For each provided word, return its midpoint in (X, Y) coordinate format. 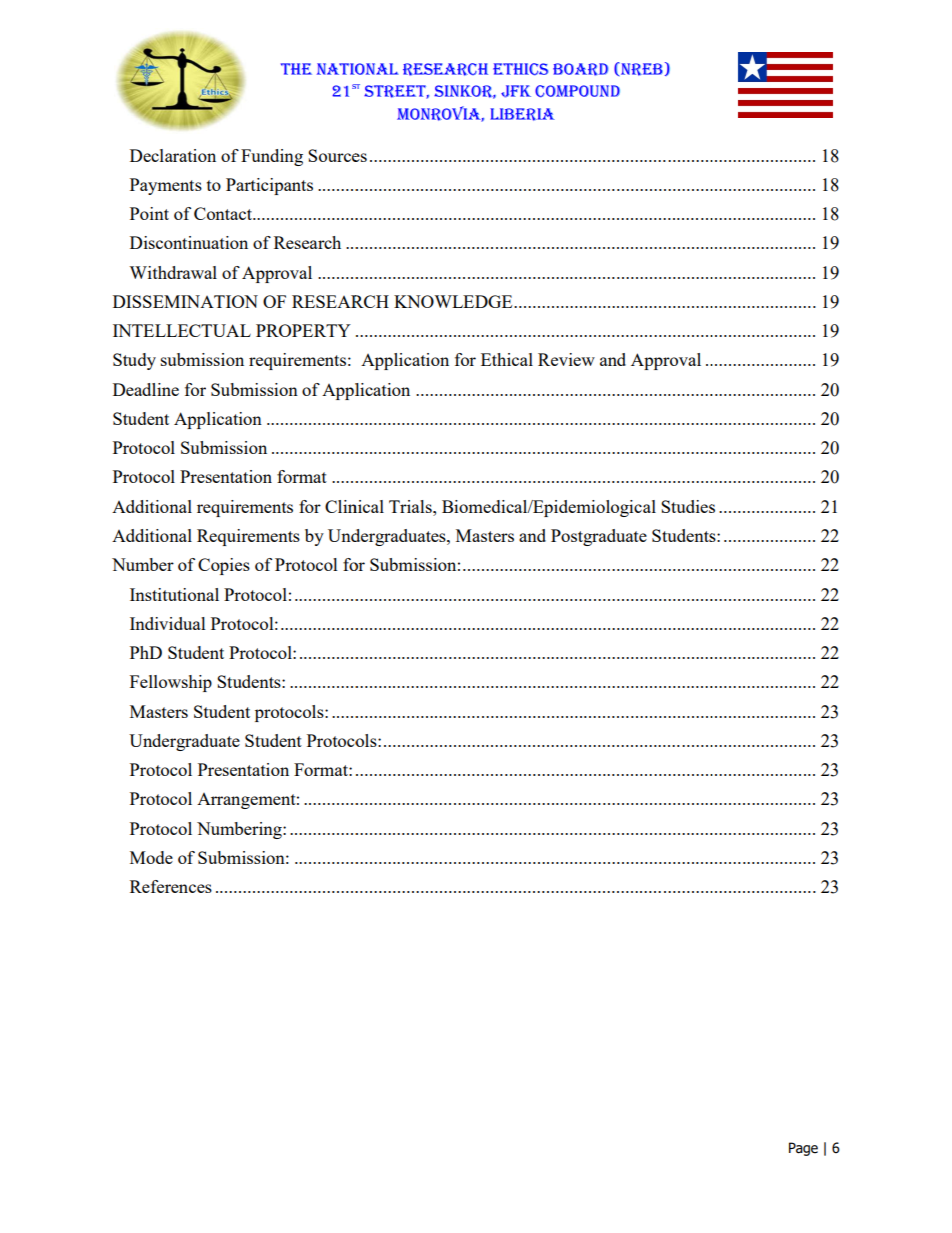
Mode (151, 857)
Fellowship (171, 683)
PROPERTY (303, 330)
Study (134, 361)
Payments (166, 186)
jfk (516, 91)
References (171, 886)
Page (803, 1149)
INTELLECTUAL (182, 330)
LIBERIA (522, 114)
